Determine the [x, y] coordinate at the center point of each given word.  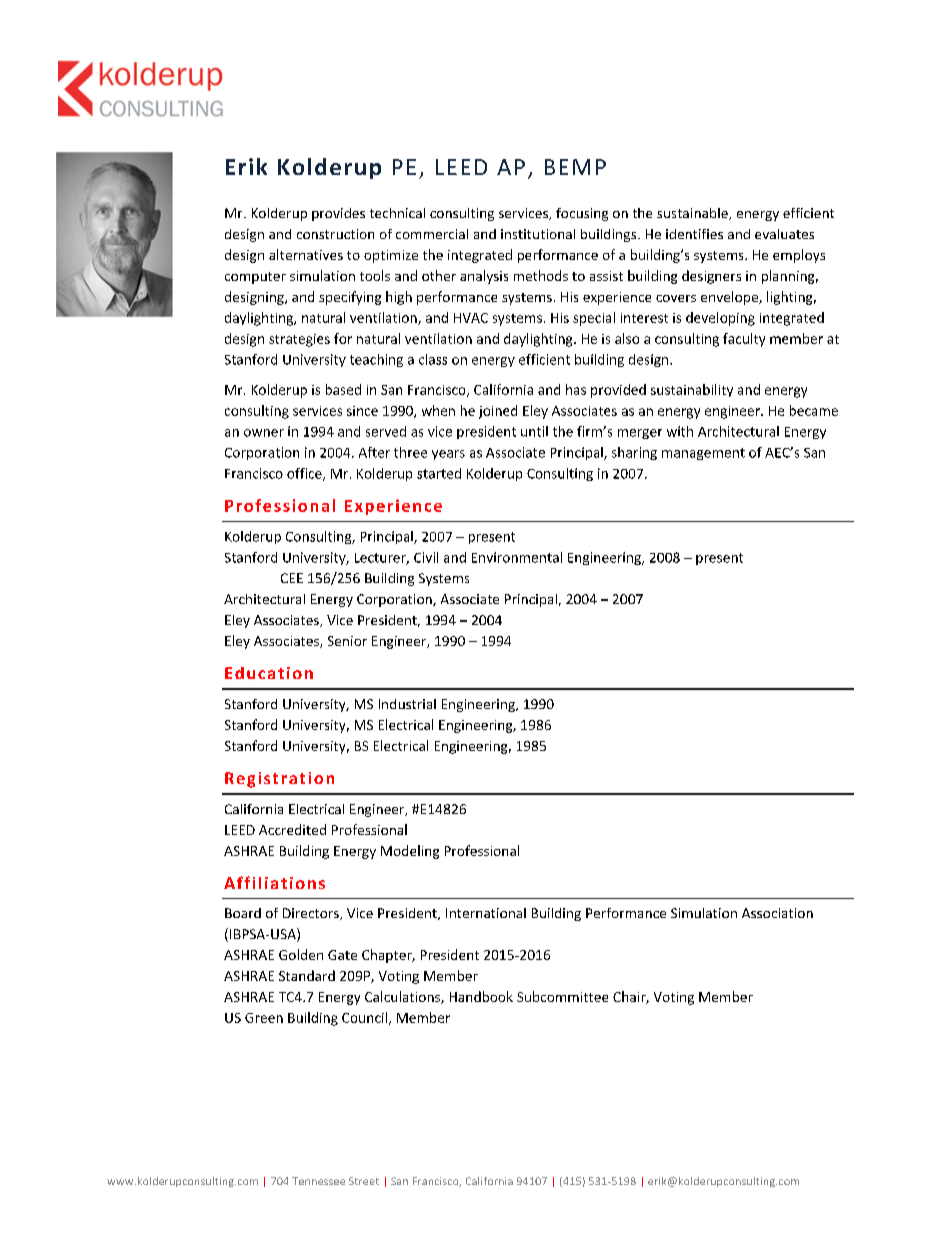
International [486, 913]
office [305, 474]
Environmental [517, 557]
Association [777, 913]
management [703, 454]
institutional [538, 234]
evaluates [784, 234]
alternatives [306, 254]
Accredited [292, 829]
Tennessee [318, 1181]
